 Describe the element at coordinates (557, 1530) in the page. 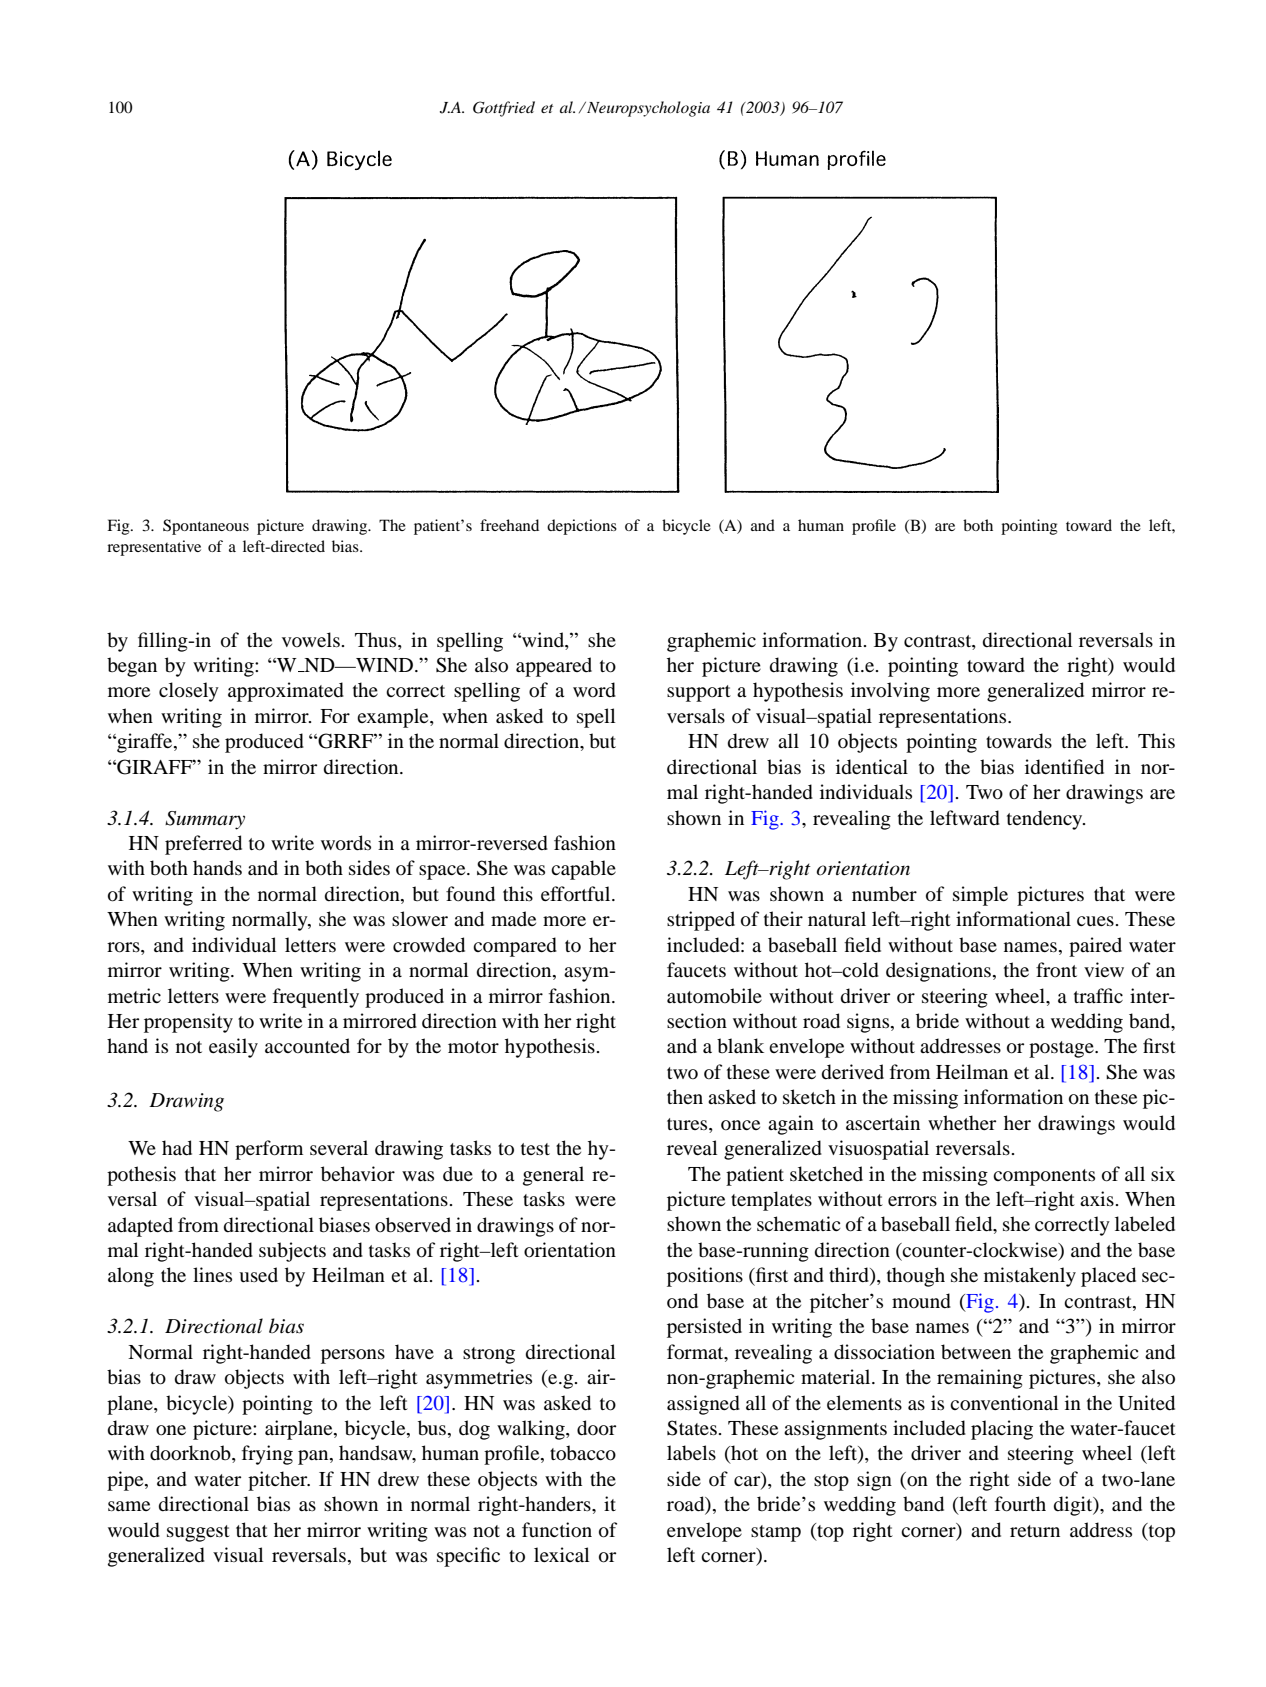

I see `function` at that location.
